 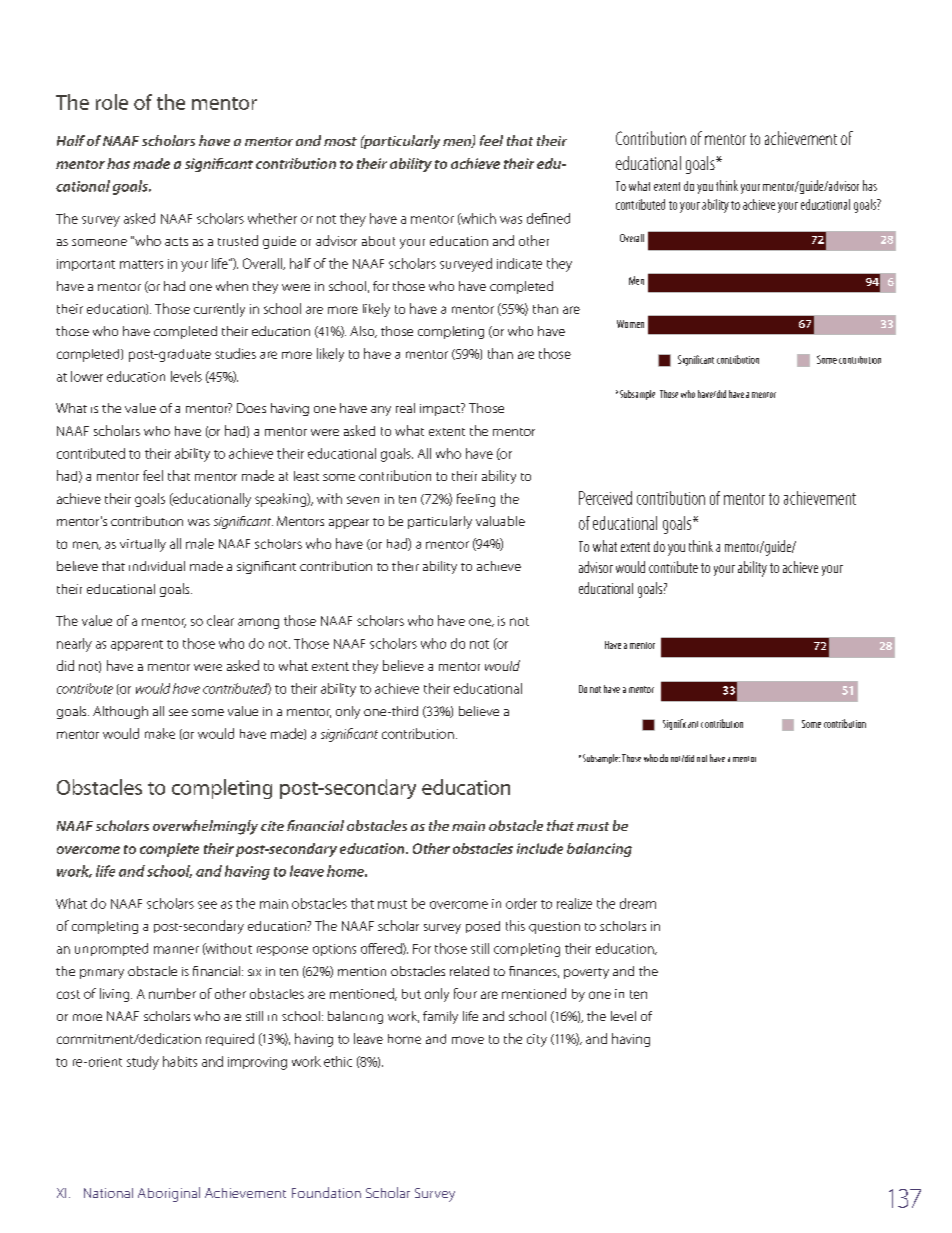 What do you see at coordinates (548, 218) in the screenshot?
I see `defined` at bounding box center [548, 218].
